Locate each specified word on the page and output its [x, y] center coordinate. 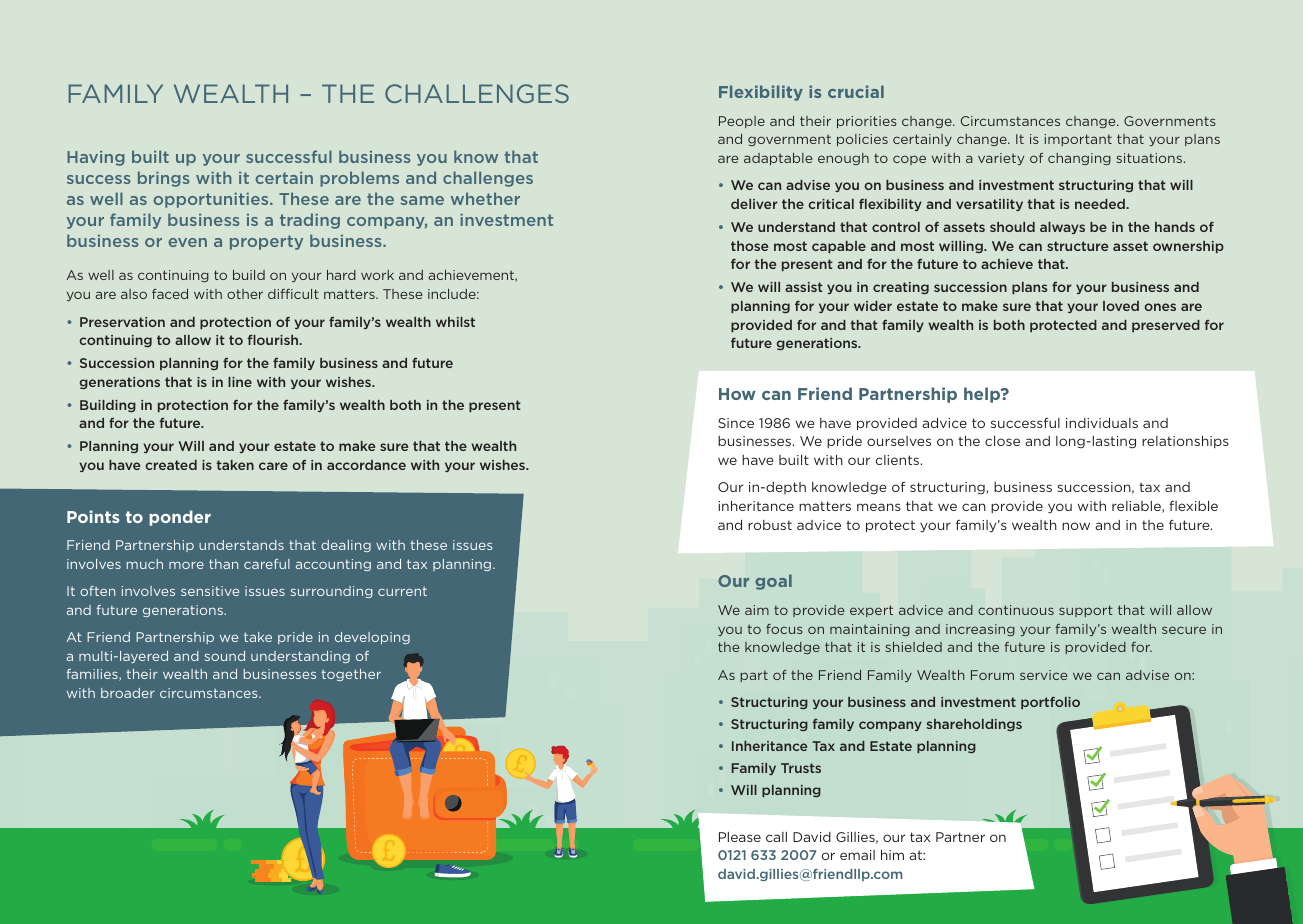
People [742, 122]
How [737, 394]
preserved [1166, 326]
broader [128, 693]
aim [757, 610]
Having [96, 158]
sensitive [210, 591]
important [1078, 140]
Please [740, 837]
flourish [274, 340]
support [1086, 611]
